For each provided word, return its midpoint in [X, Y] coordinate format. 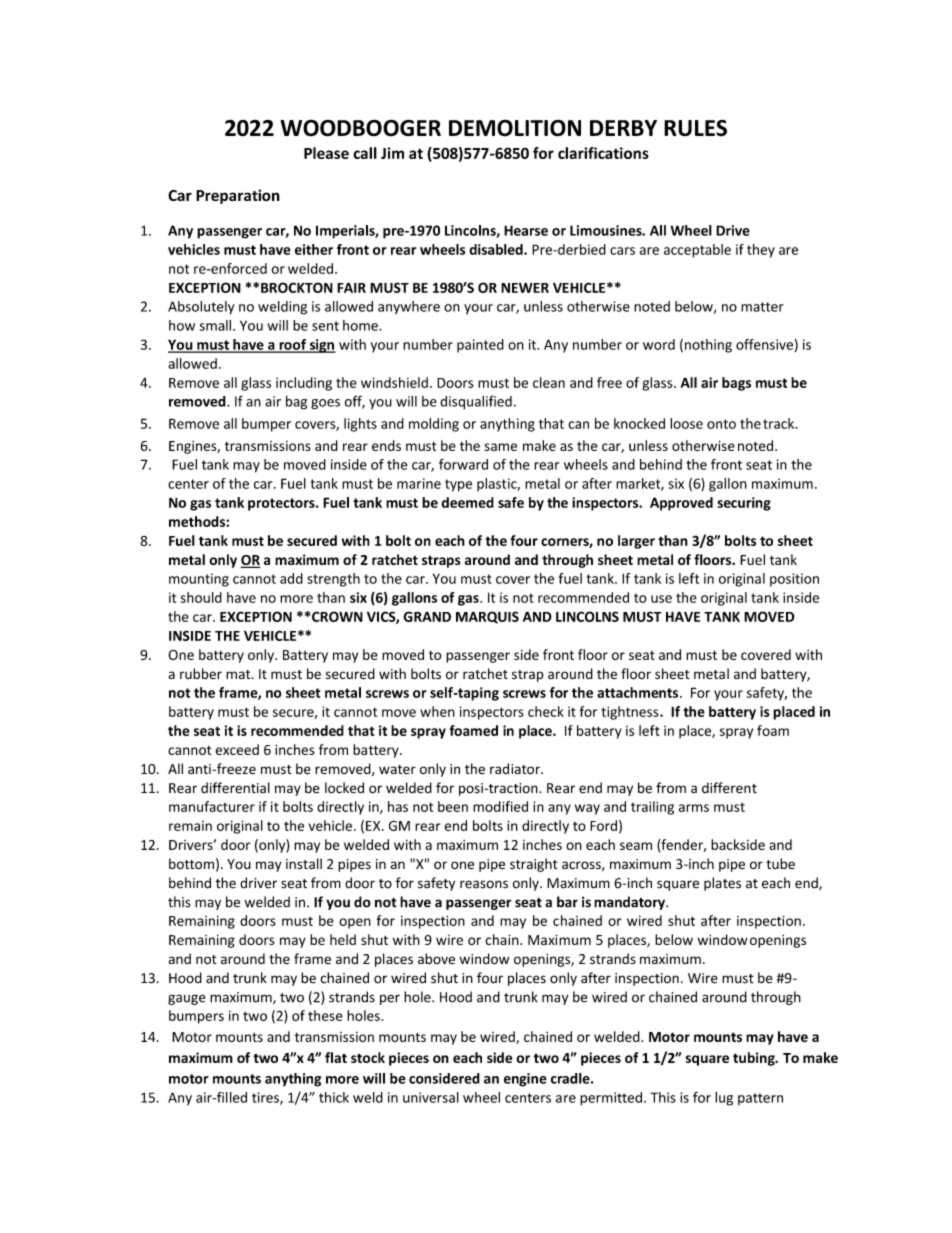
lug [724, 1099]
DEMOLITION [515, 128]
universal [431, 1097]
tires [266, 1098]
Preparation [238, 196]
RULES [695, 128]
